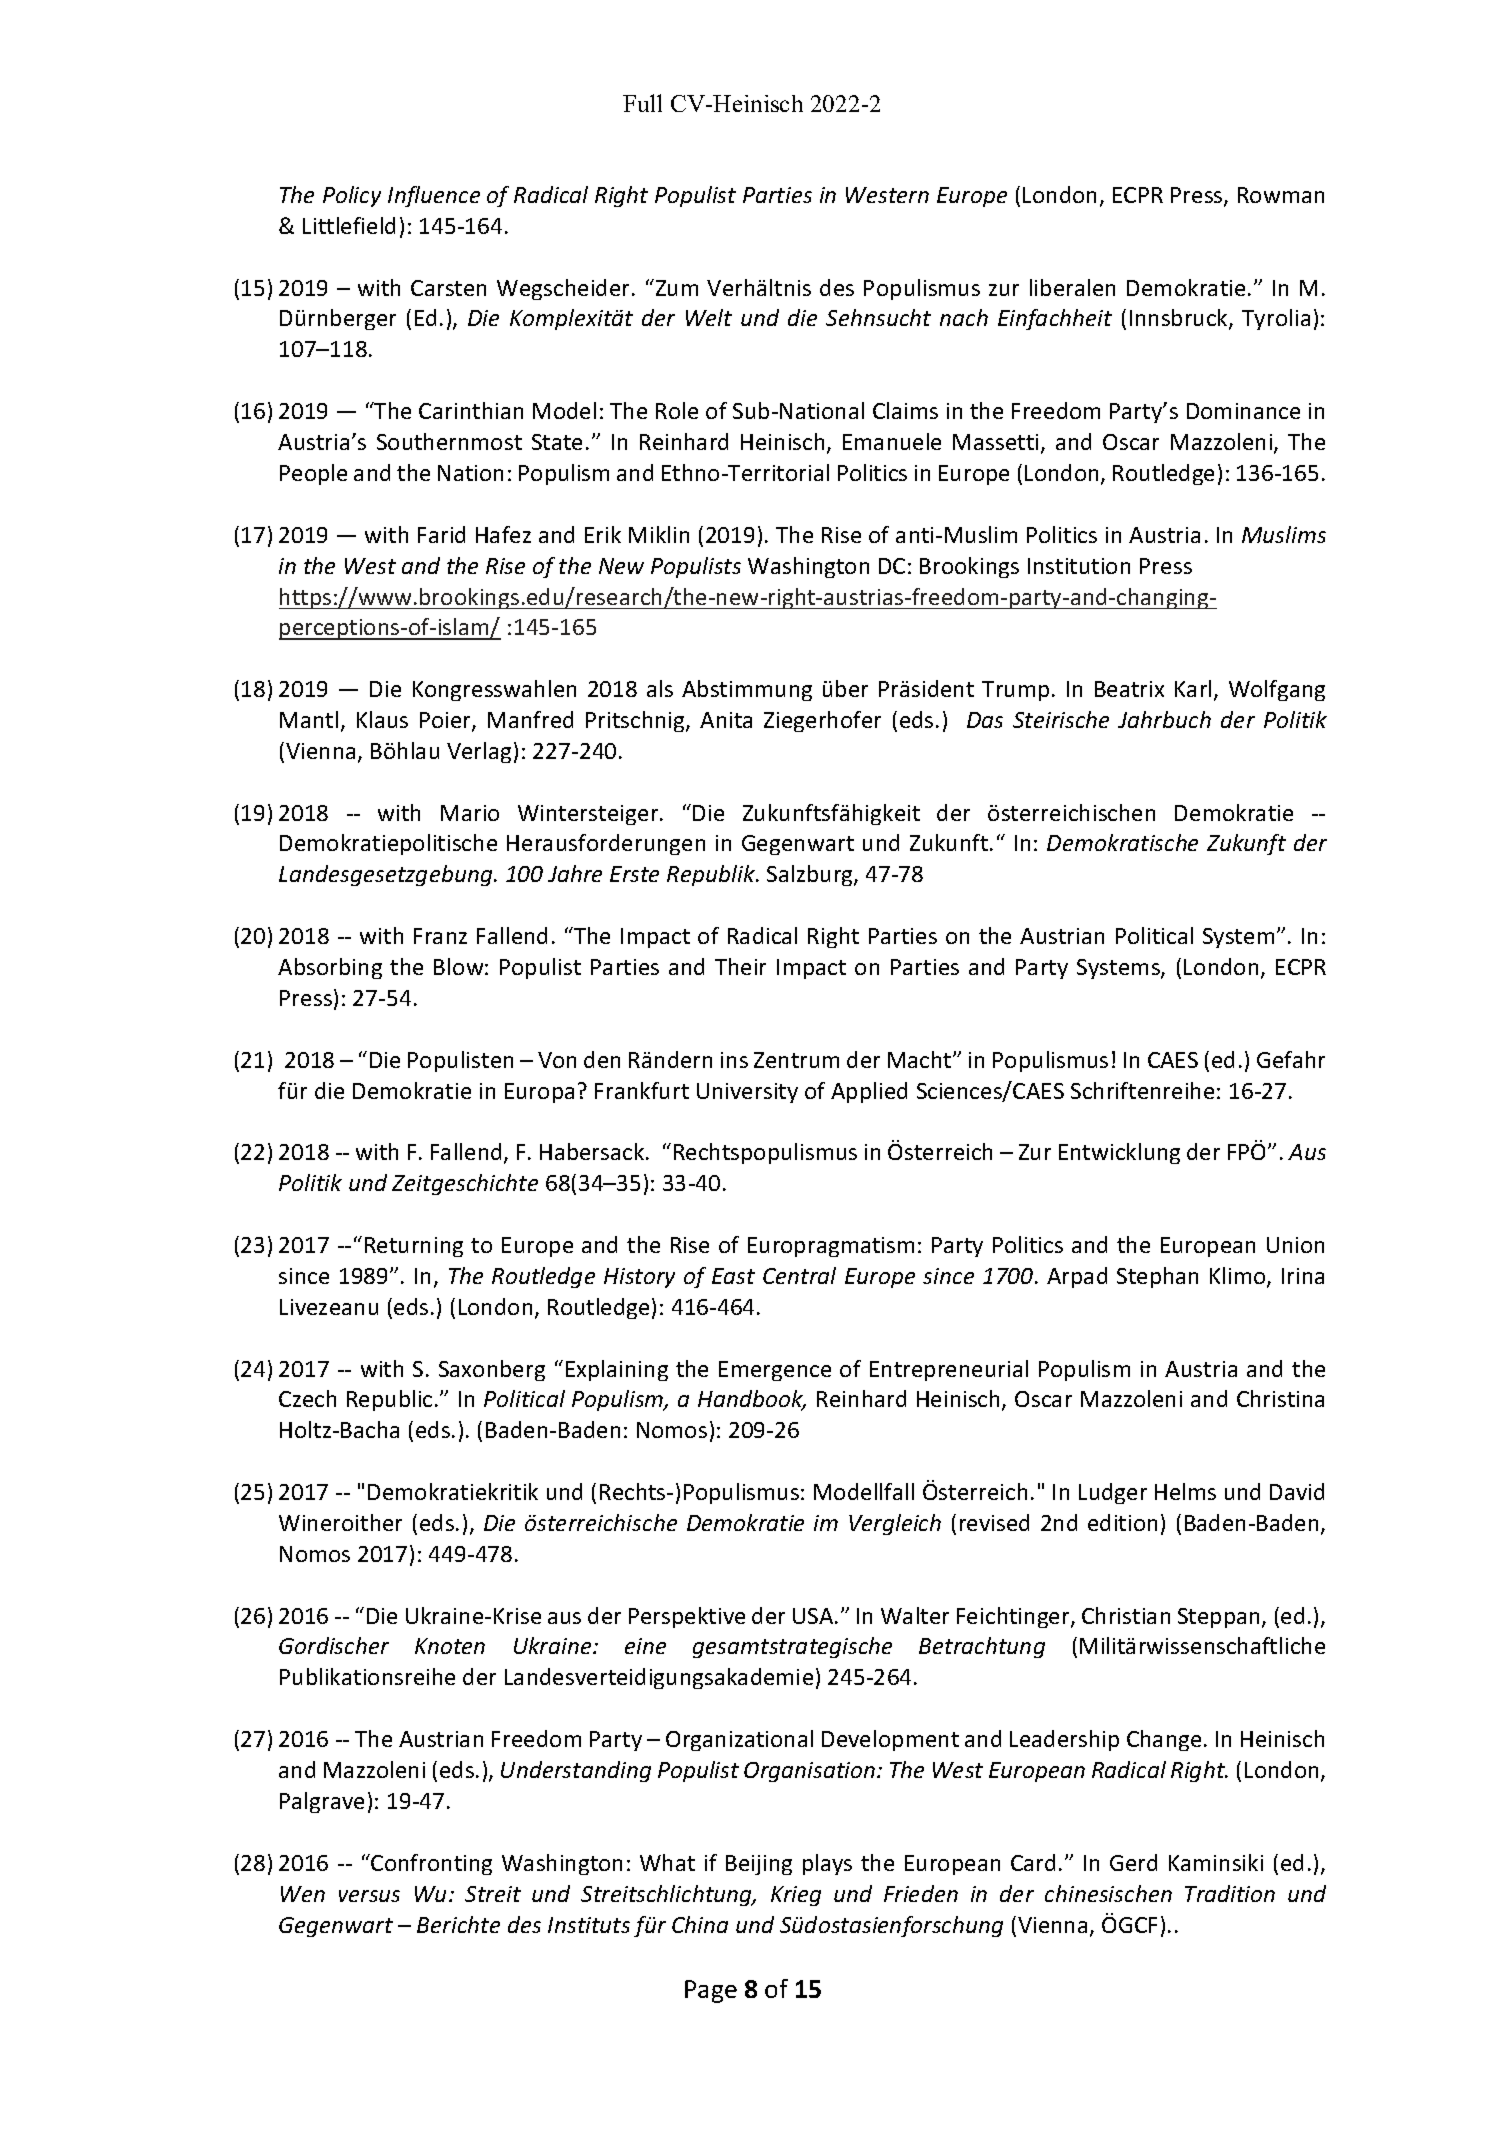  Describe the element at coordinates (1281, 195) in the document. I see `Rowman` at that location.
